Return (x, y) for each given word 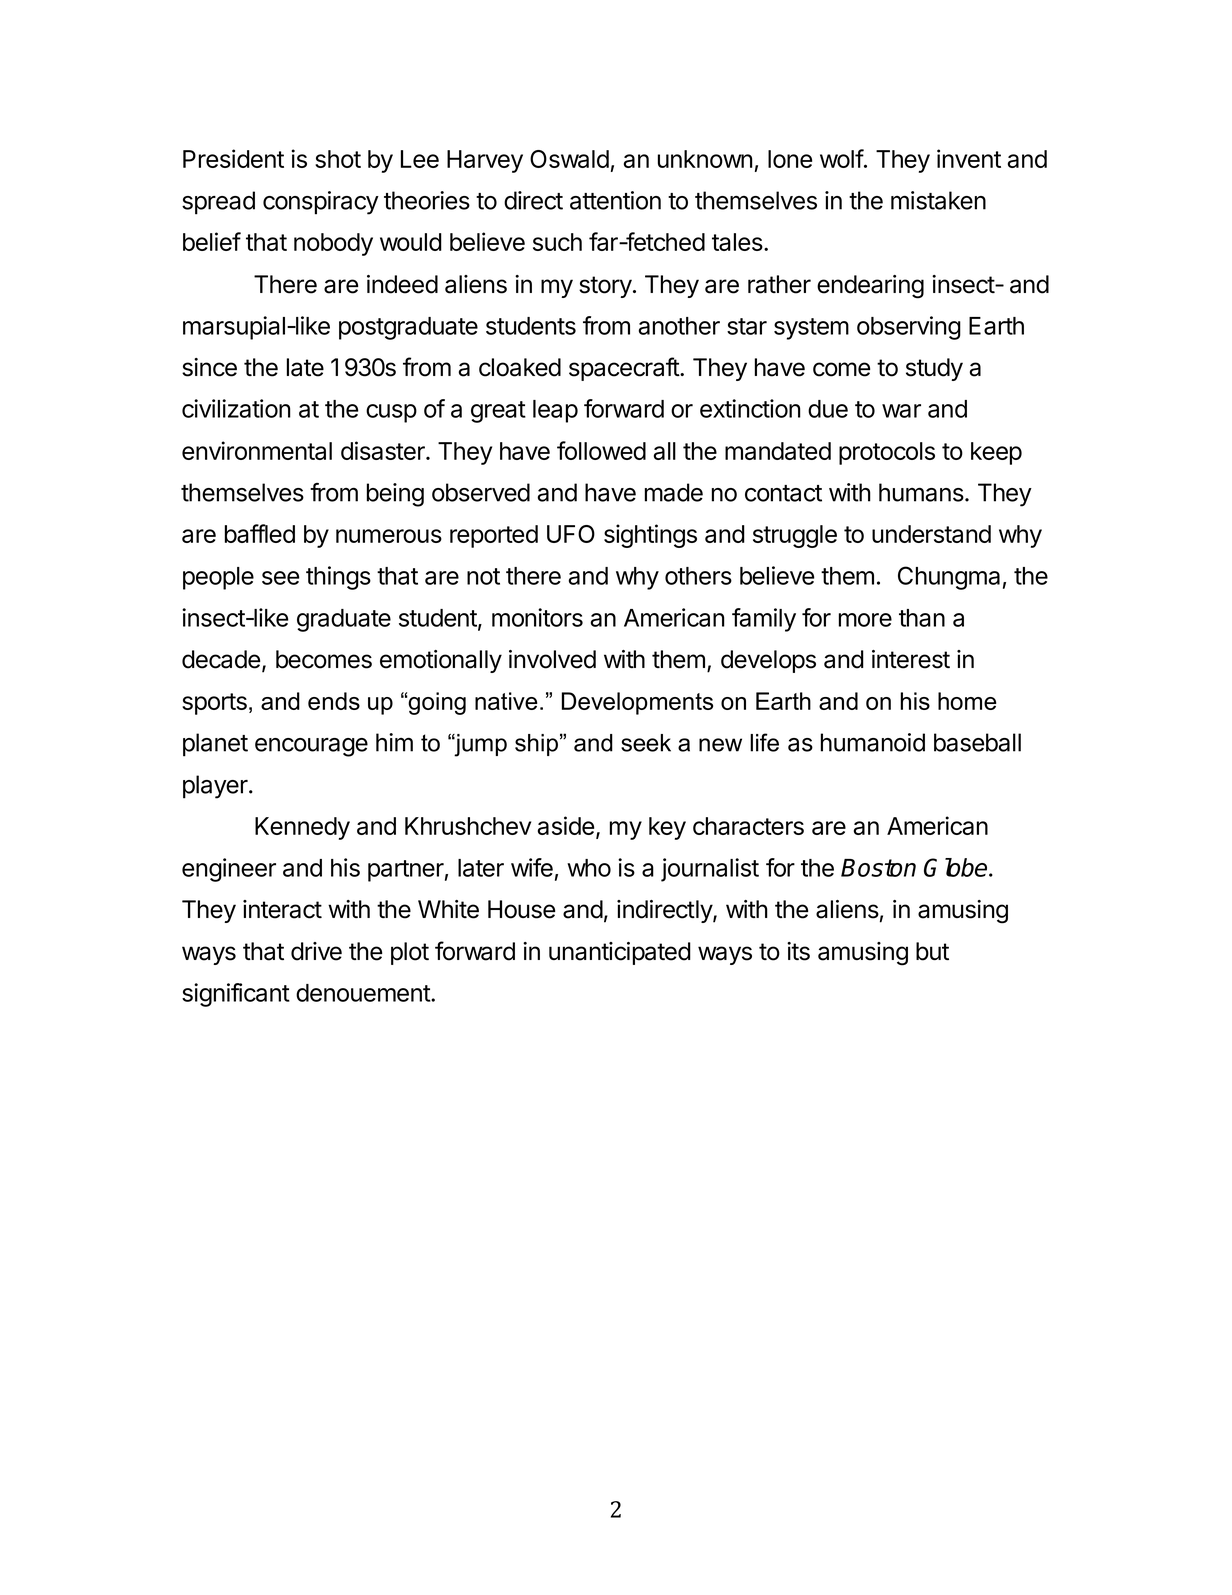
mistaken (938, 200)
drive (316, 951)
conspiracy (321, 203)
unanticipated (620, 953)
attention (615, 200)
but (932, 951)
